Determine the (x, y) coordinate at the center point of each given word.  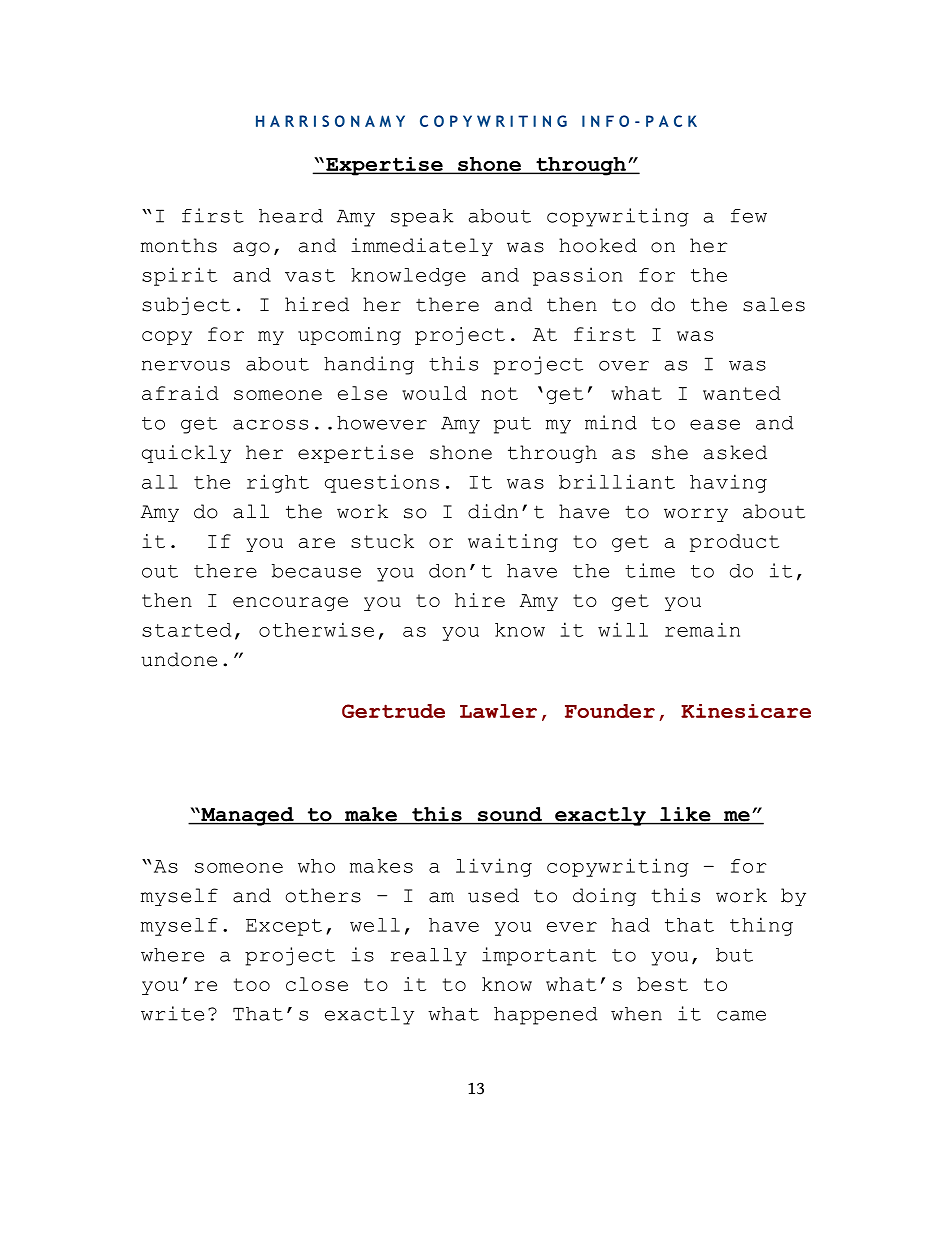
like (685, 815)
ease (715, 424)
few (749, 216)
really (428, 957)
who (316, 866)
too (252, 984)
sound (509, 815)
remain (702, 629)
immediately (422, 247)
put (512, 425)
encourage (290, 604)
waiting (513, 543)
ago (251, 249)
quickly (186, 454)
